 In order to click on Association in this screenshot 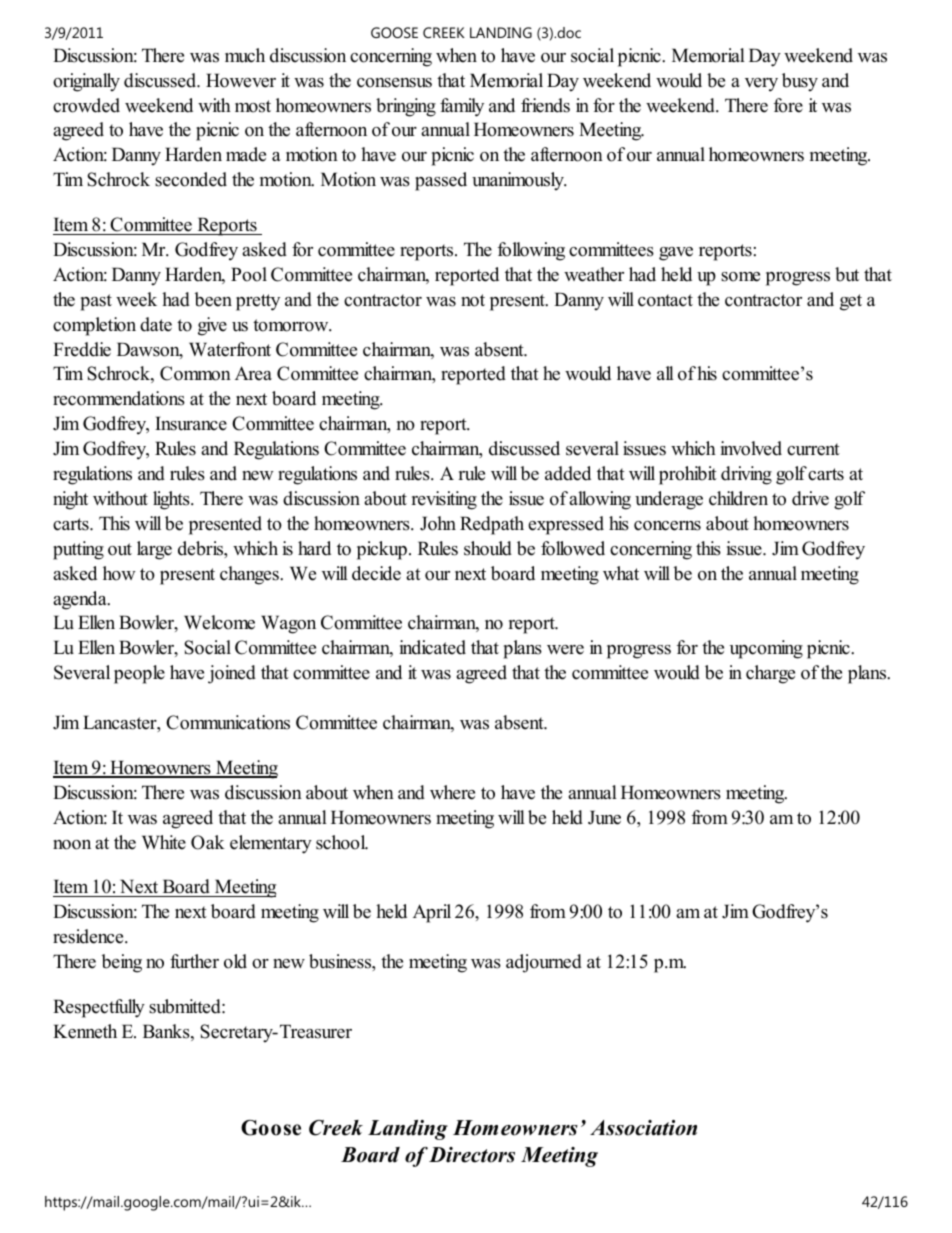, I will do `click(643, 1128)`.
